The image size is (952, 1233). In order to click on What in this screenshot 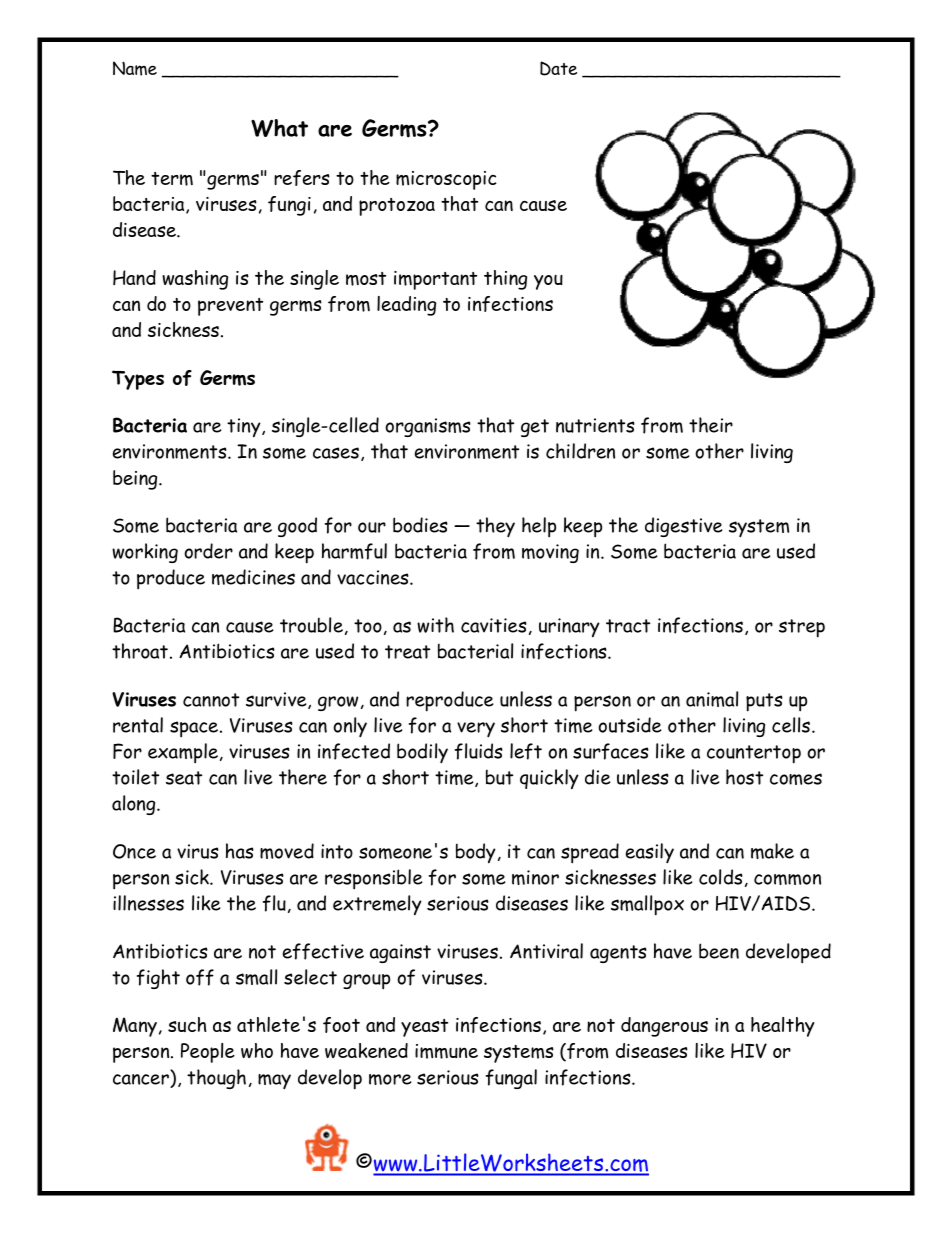, I will do `click(279, 128)`.
